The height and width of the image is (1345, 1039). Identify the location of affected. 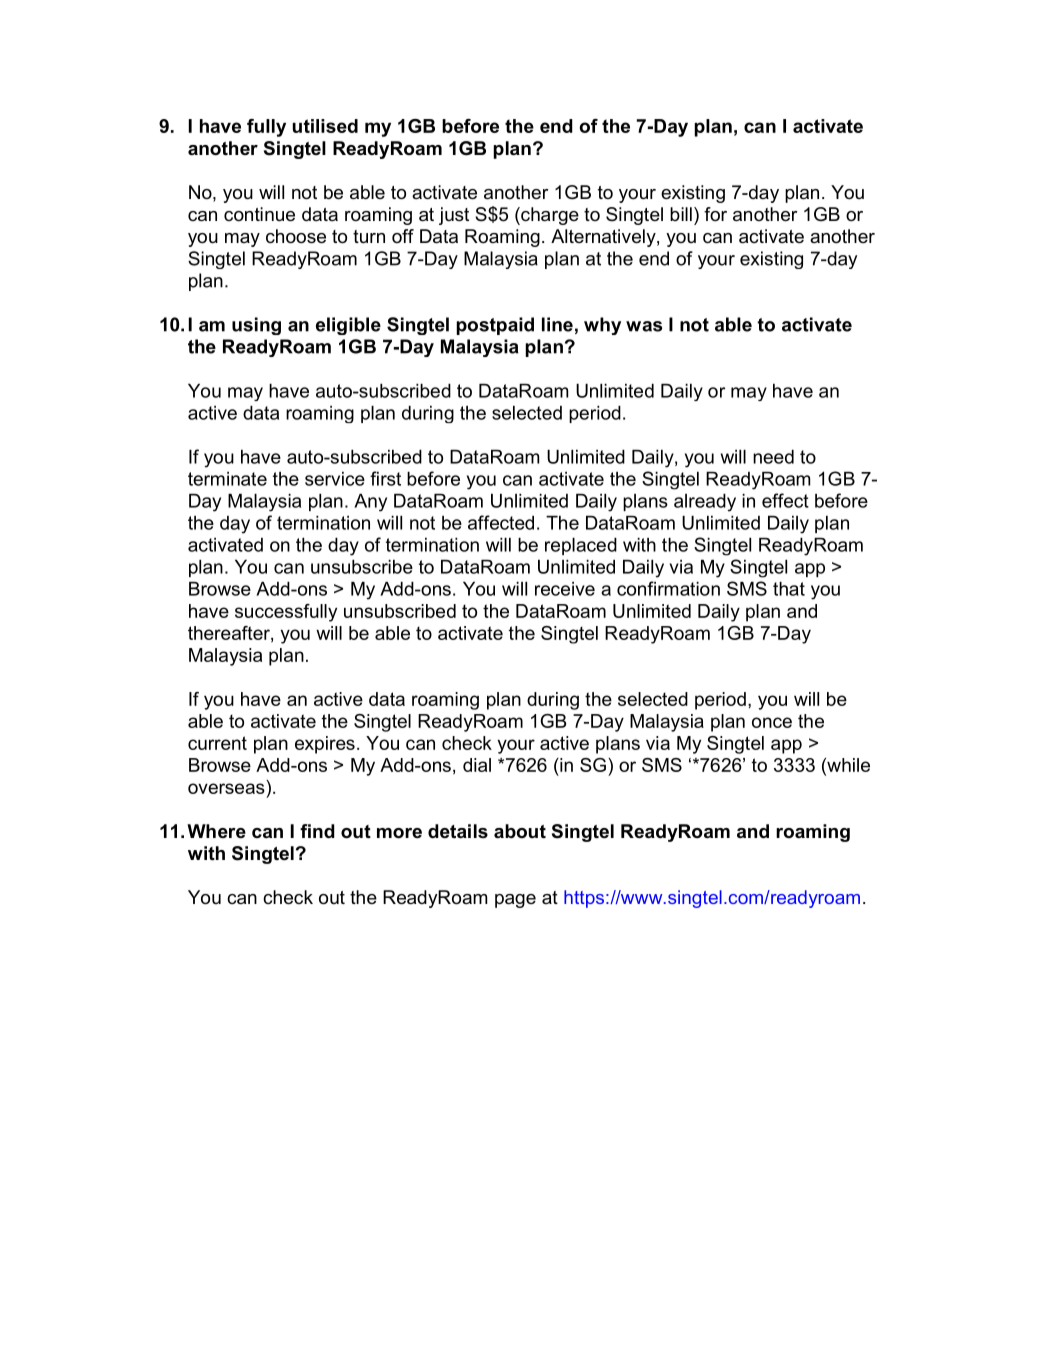
(501, 522).
